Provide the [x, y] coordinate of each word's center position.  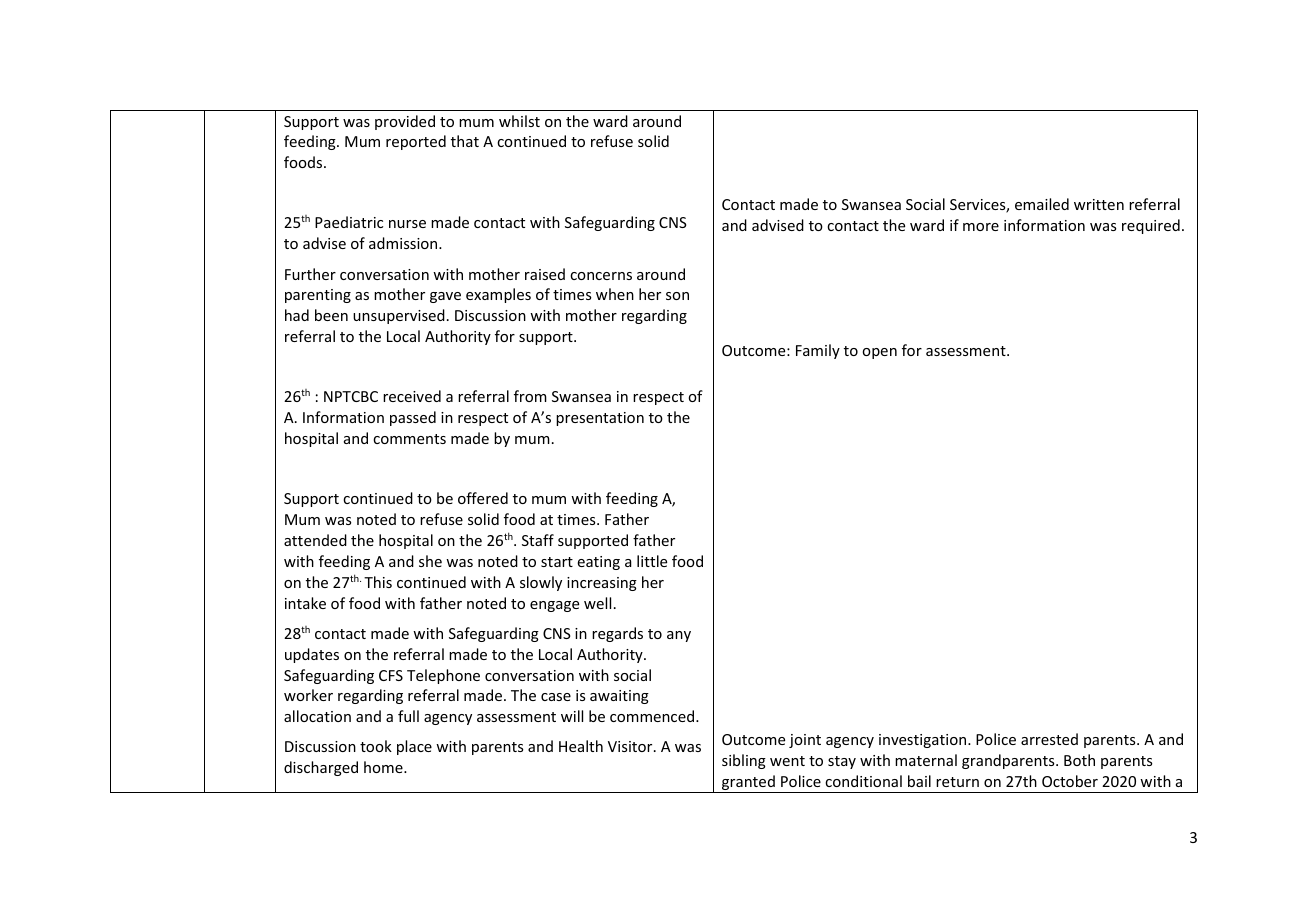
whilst [519, 121]
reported [416, 142]
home [384, 767]
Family [818, 351]
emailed [1042, 204]
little [652, 561]
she [430, 561]
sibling [744, 761]
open [879, 353]
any [679, 636]
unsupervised [399, 316]
